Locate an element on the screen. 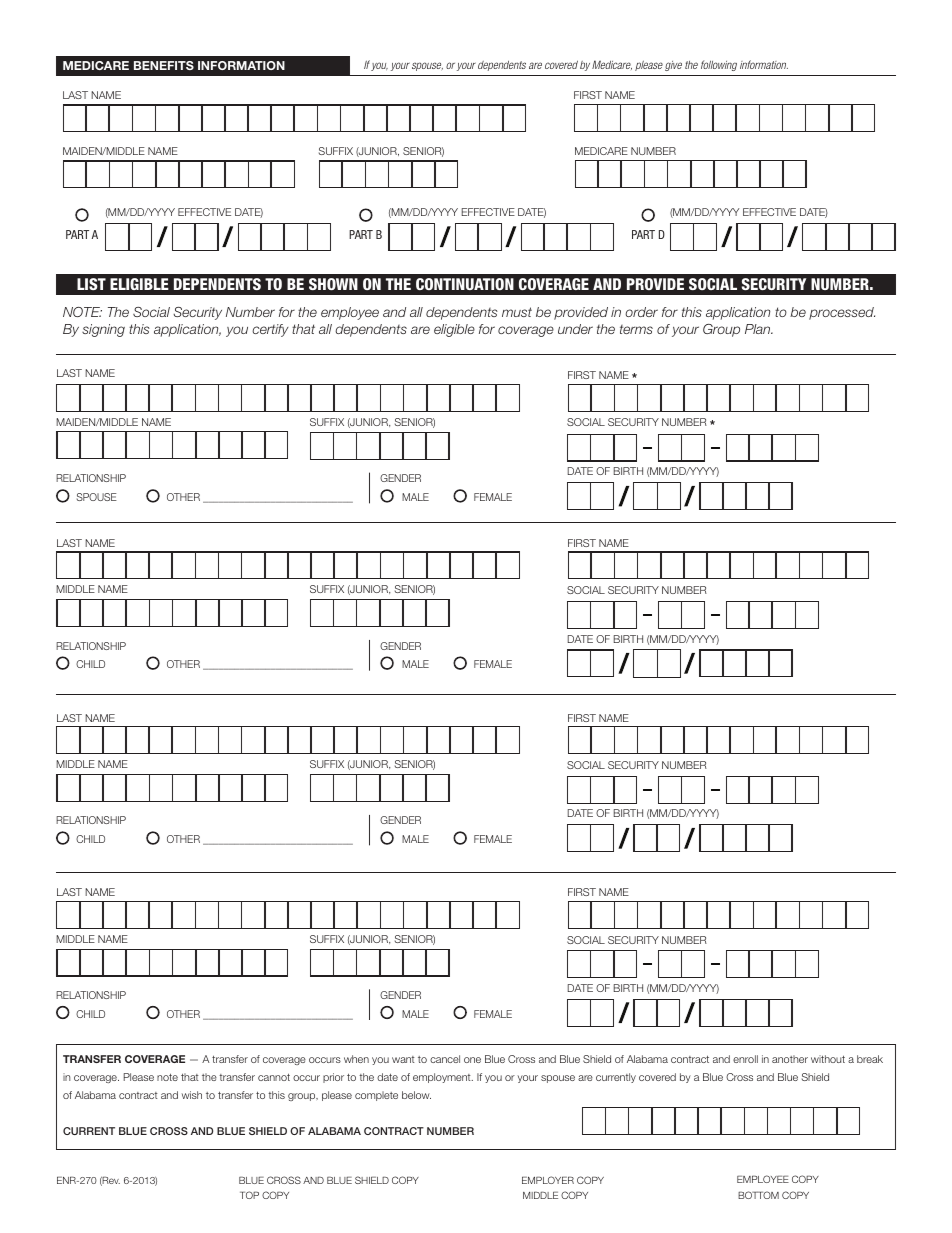 The height and width of the screenshot is (1233, 952). give is located at coordinates (673, 66).
